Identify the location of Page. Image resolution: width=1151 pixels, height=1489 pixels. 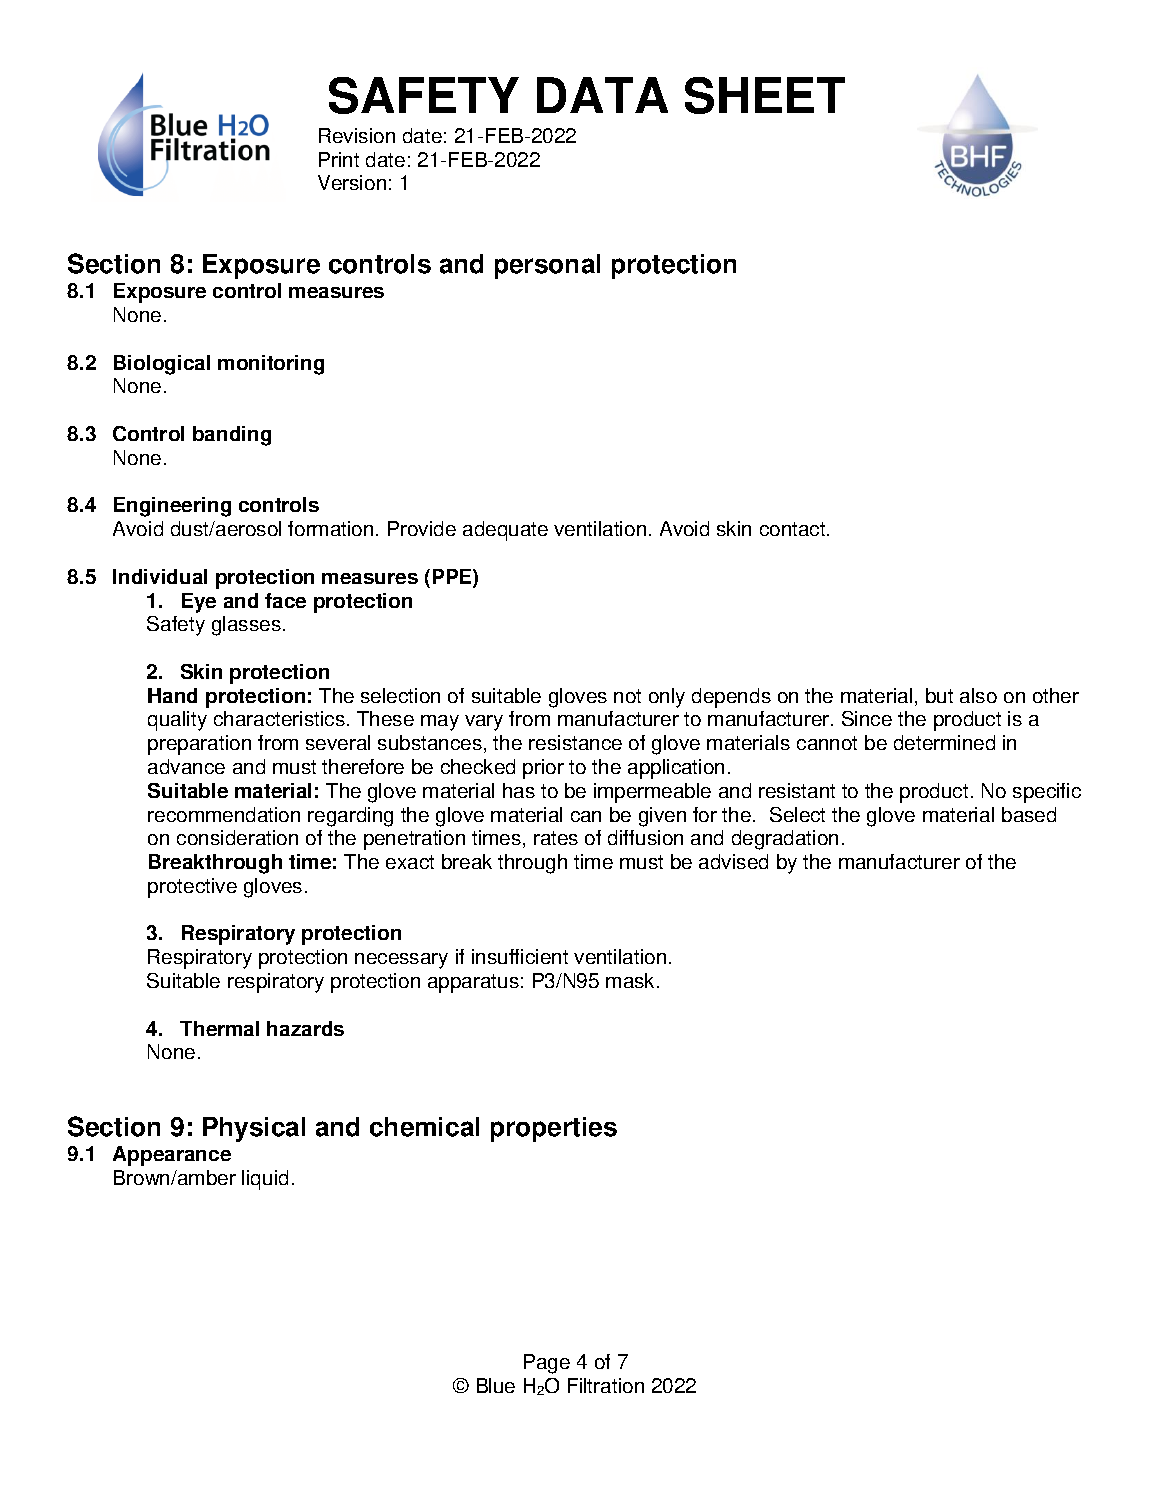
(547, 1364).
